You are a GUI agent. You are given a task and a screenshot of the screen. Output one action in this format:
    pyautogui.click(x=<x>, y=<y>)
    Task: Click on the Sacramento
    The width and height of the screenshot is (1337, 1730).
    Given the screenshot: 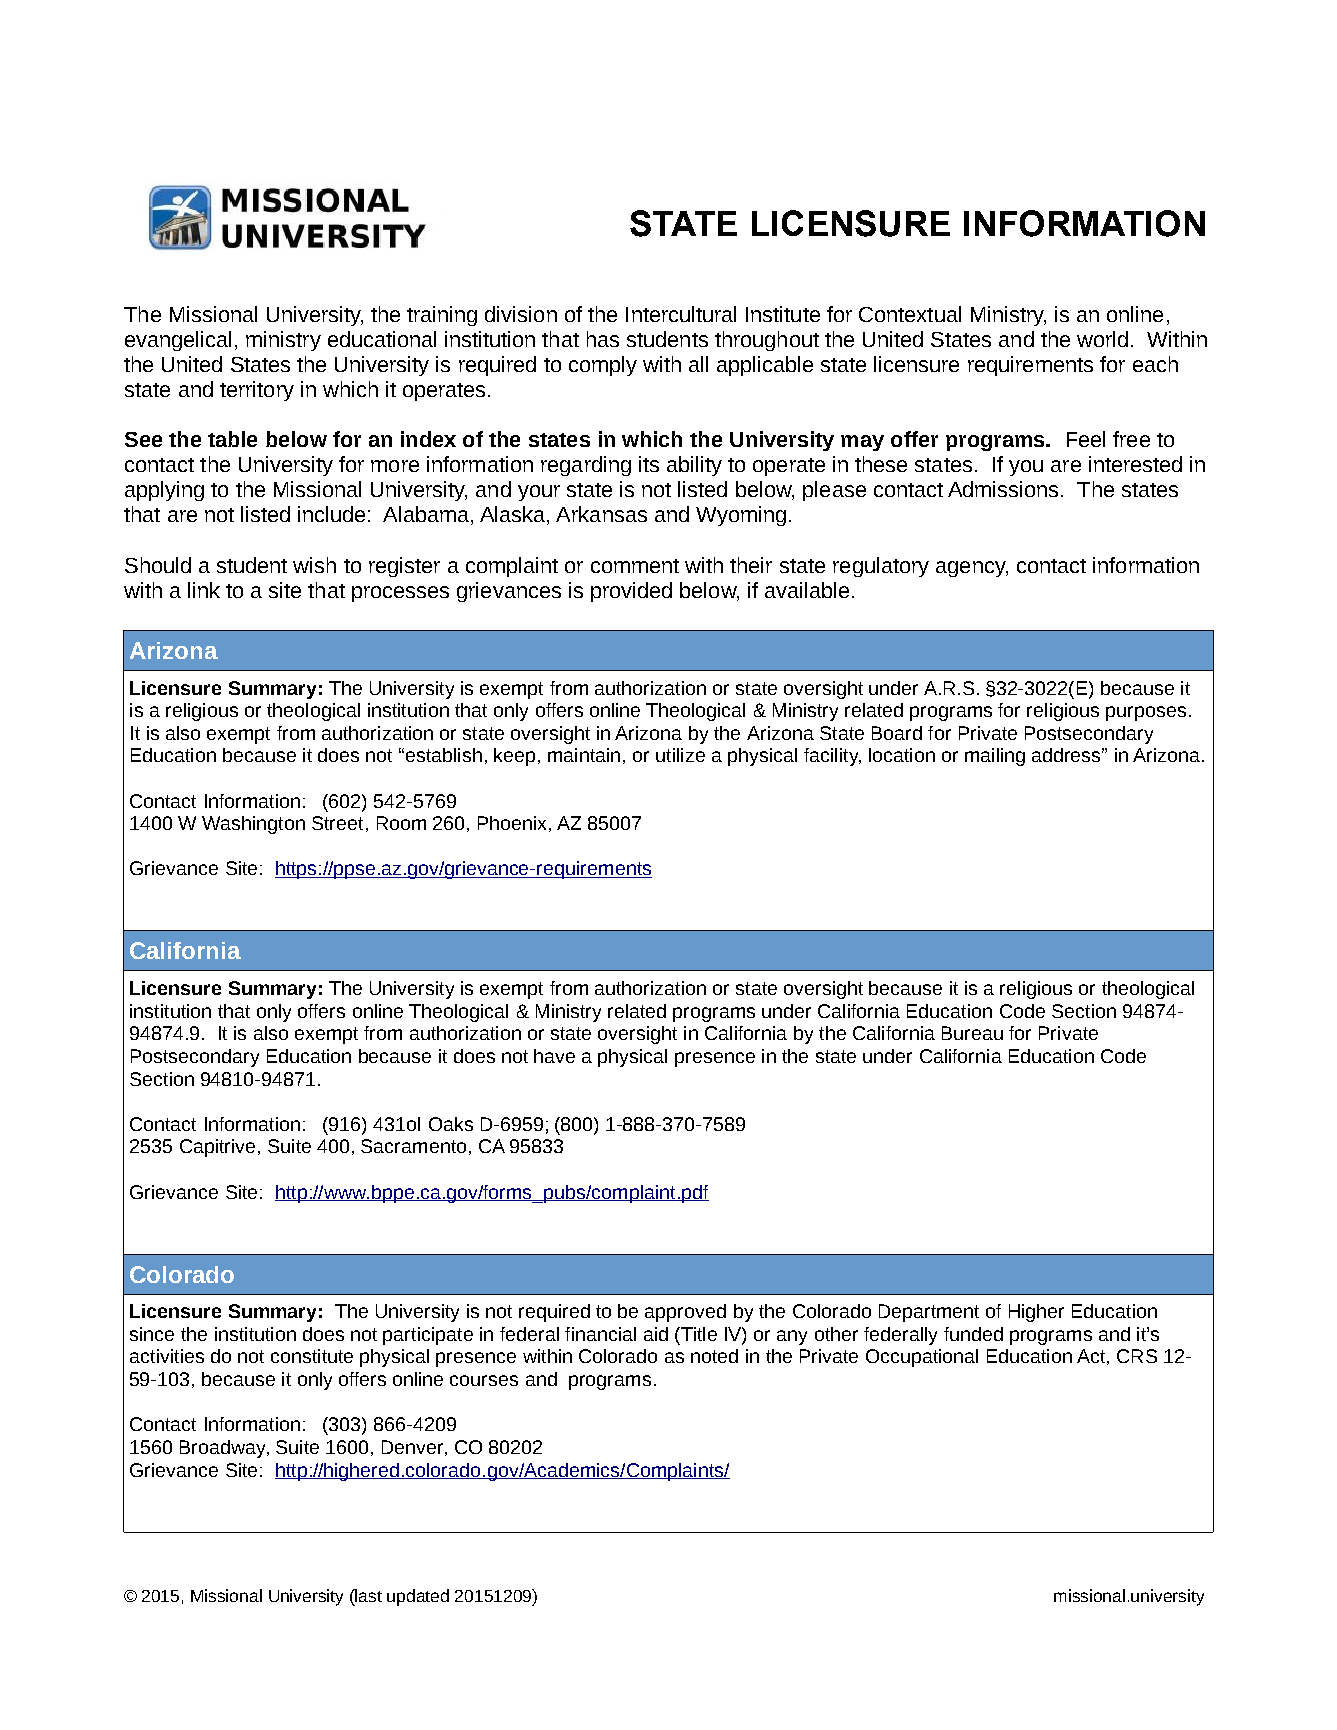 What is the action you would take?
    pyautogui.click(x=413, y=1146)
